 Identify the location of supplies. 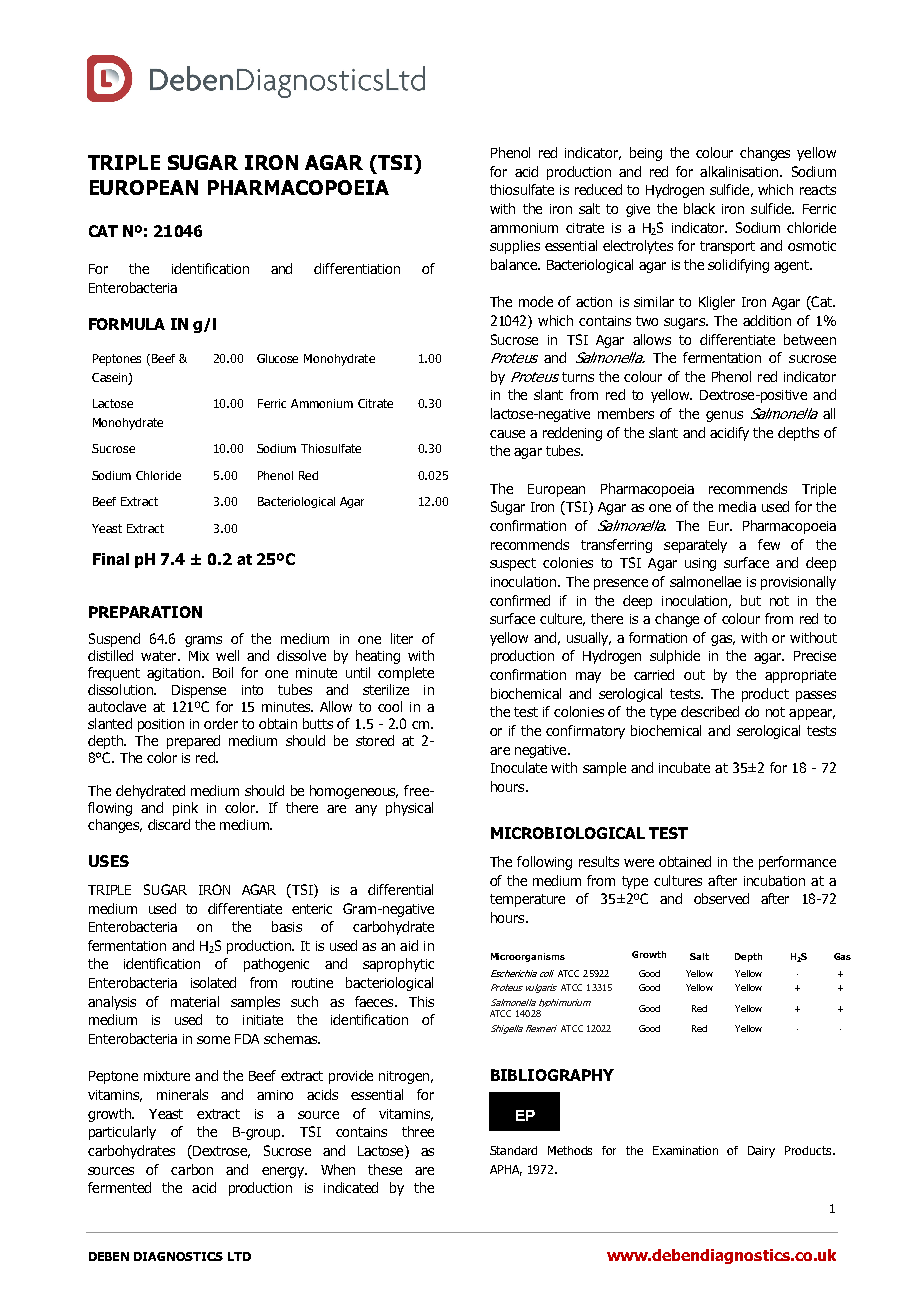
(515, 247).
